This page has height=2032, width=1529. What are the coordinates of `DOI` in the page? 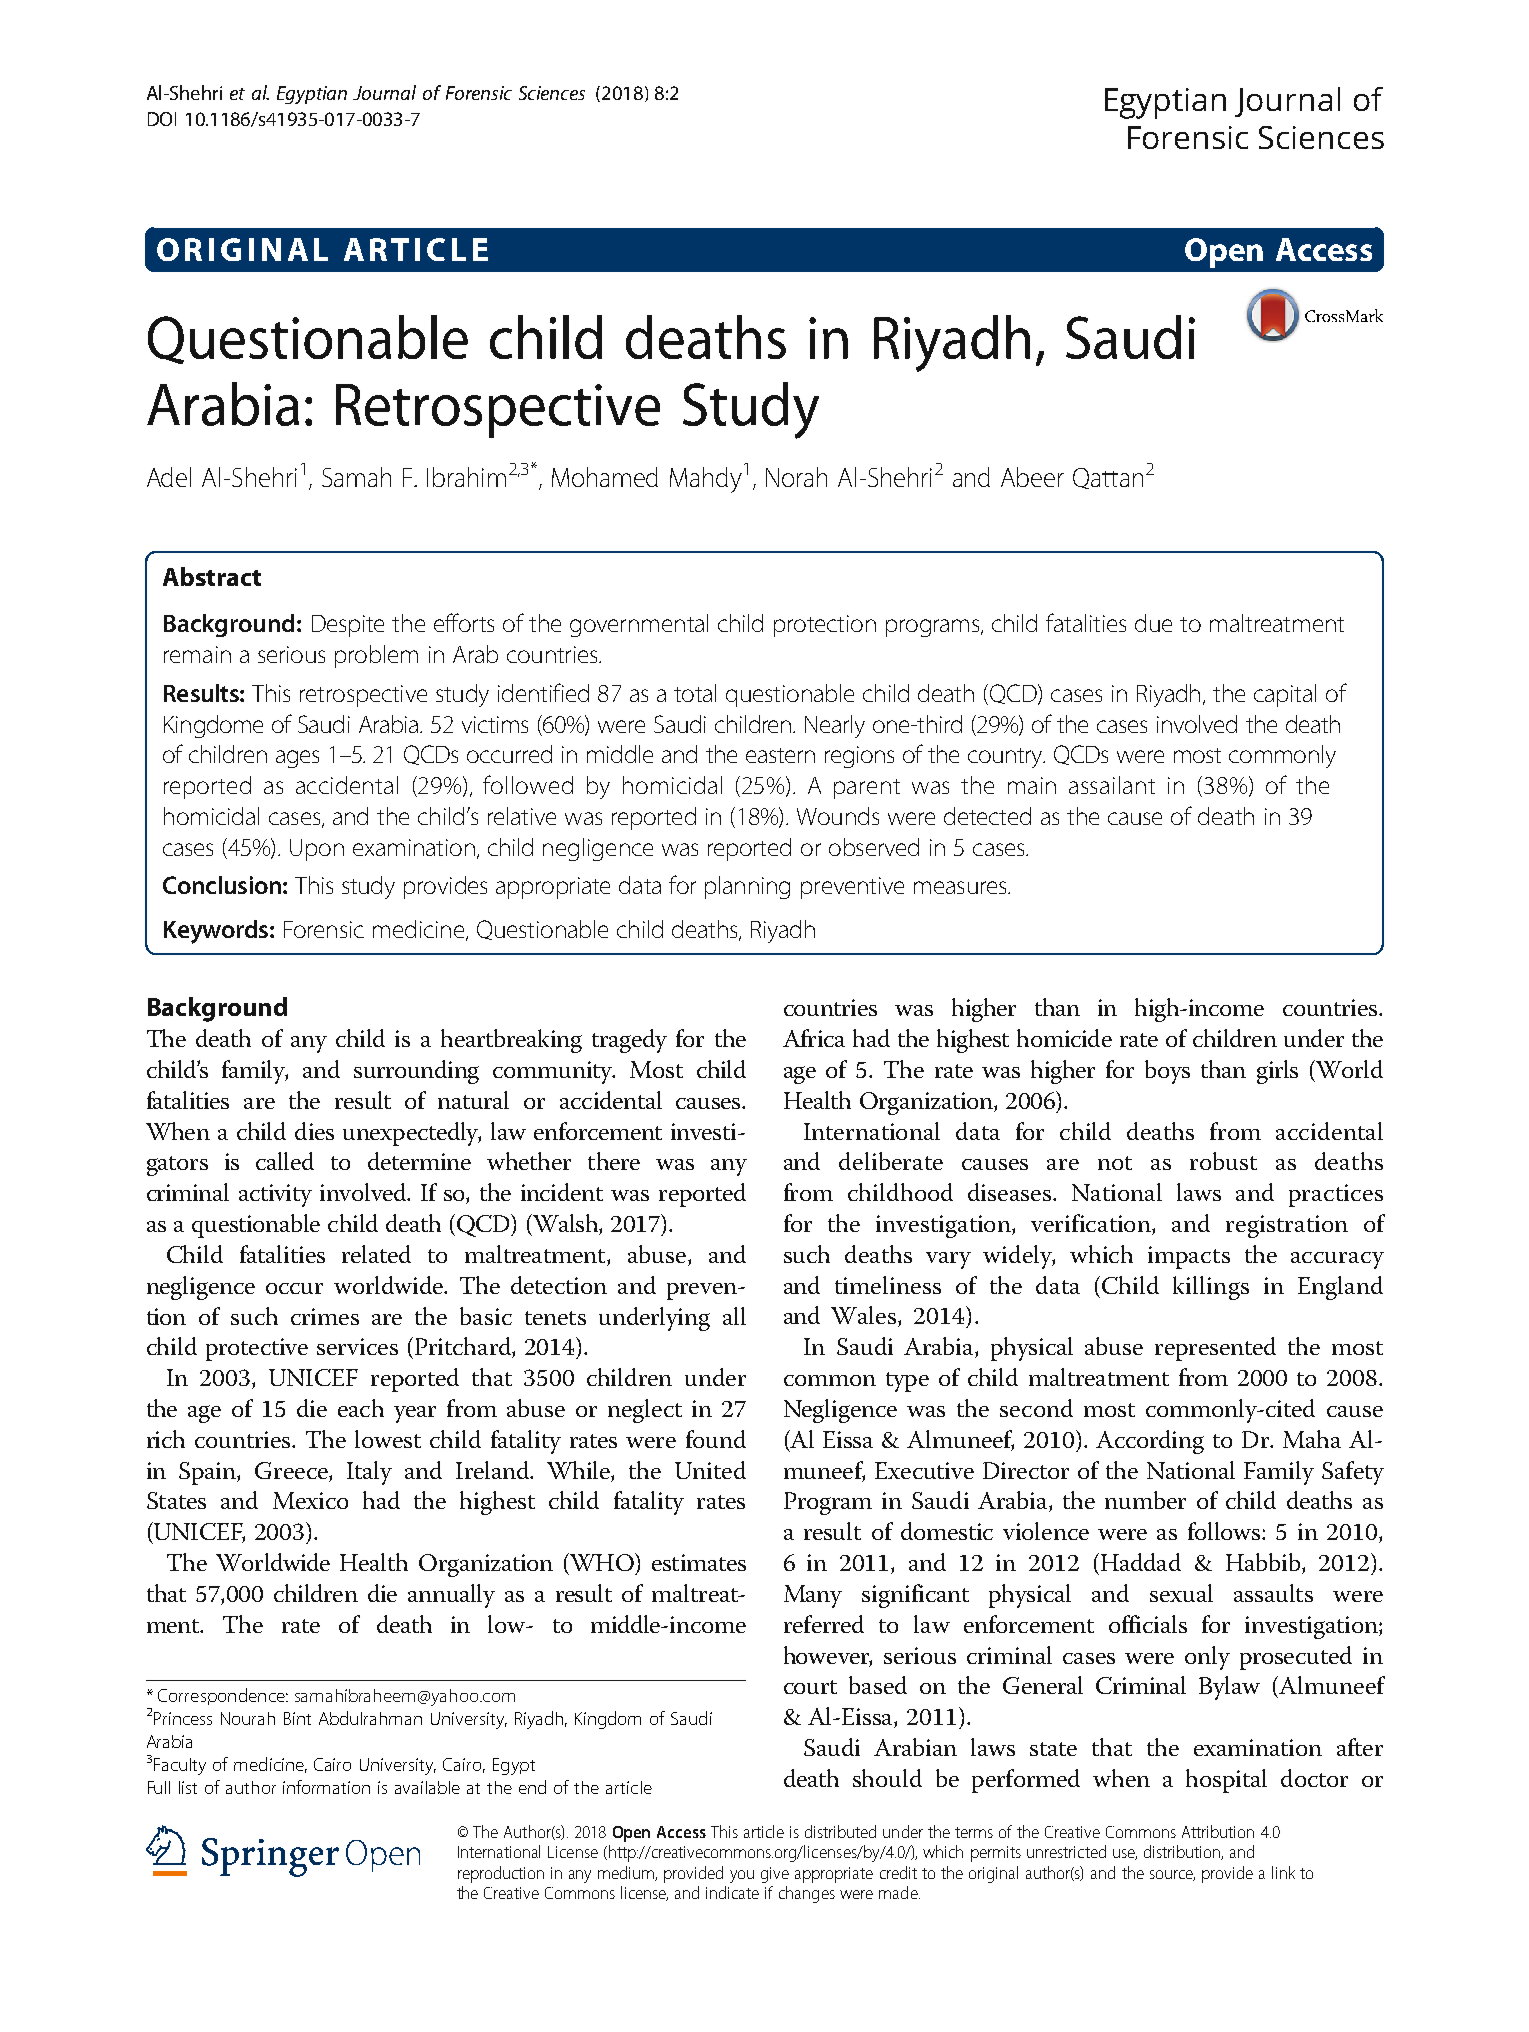 It's located at (162, 119).
